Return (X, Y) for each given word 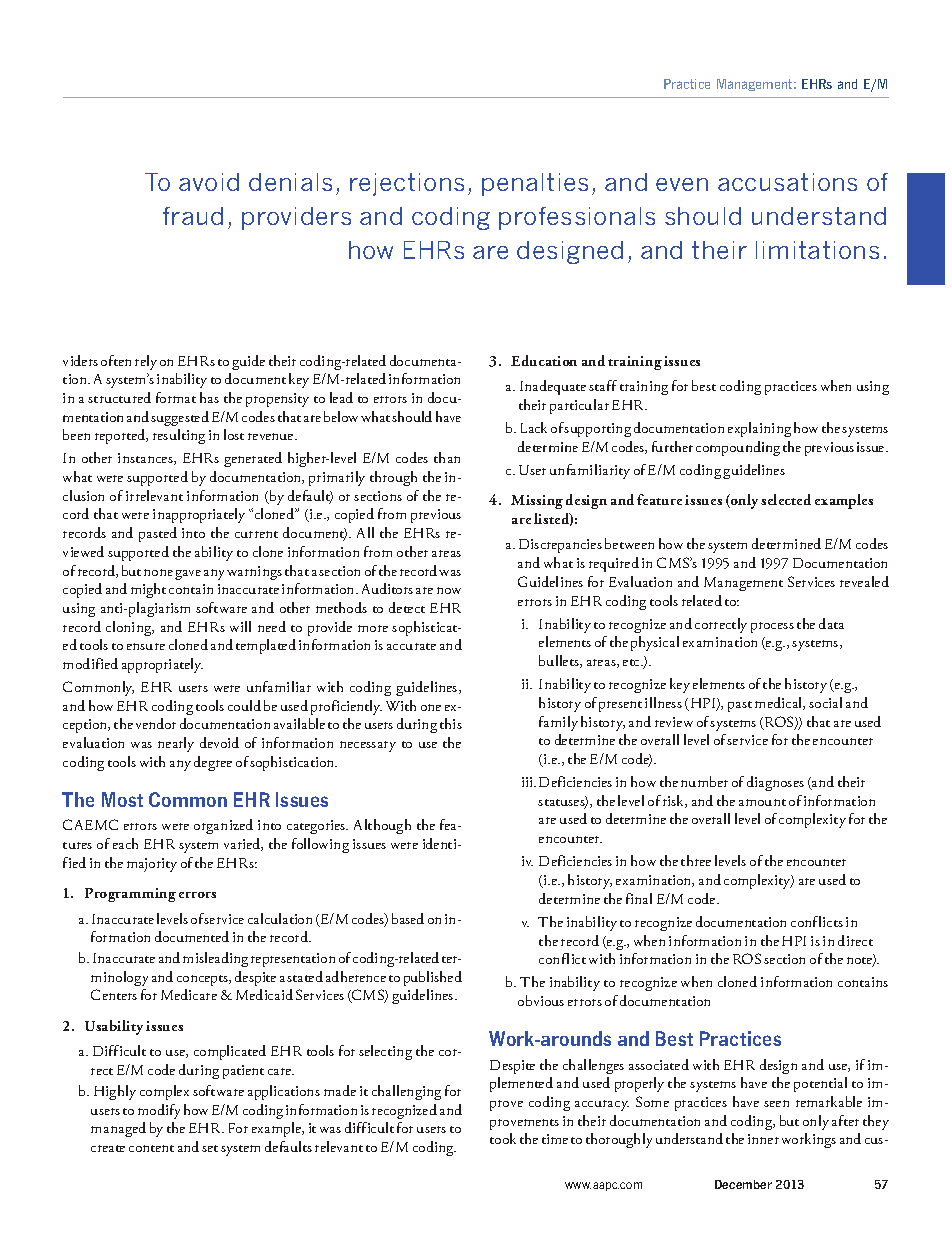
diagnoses (775, 783)
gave (188, 575)
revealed (864, 581)
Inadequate (553, 387)
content (151, 1148)
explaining (759, 429)
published (433, 978)
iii (529, 782)
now (449, 590)
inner (763, 1139)
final (639, 898)
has (209, 397)
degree (213, 763)
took (503, 1138)
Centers (114, 994)
